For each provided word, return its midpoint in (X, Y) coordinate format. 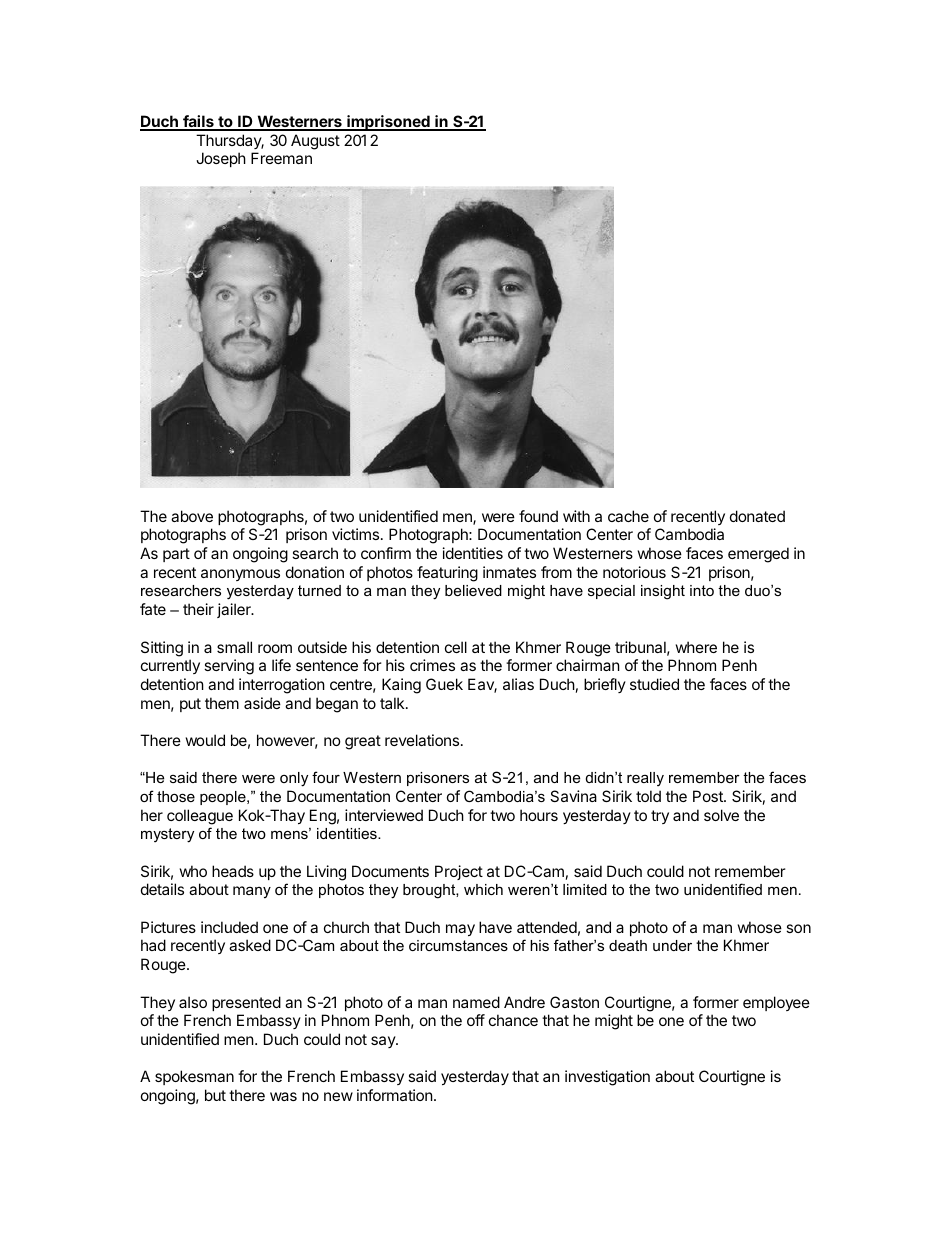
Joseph (221, 159)
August (315, 142)
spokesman (194, 1077)
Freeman (281, 158)
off (476, 1020)
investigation (607, 1078)
